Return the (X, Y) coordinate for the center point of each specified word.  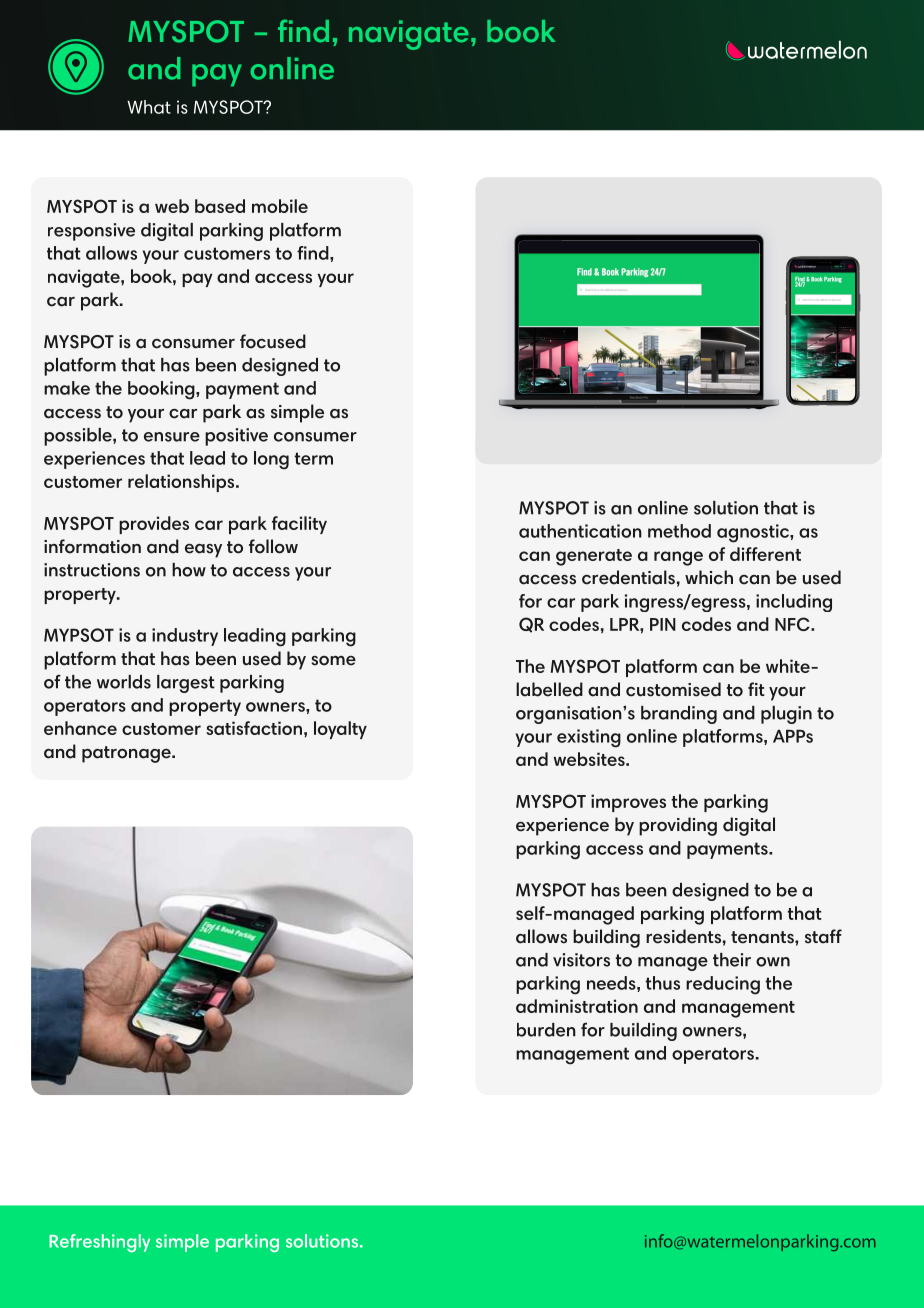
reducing (723, 985)
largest (186, 684)
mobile (280, 206)
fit (756, 689)
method (679, 531)
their (732, 960)
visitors (581, 960)
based (220, 206)
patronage (127, 754)
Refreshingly (99, 1243)
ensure (172, 437)
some (333, 661)
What (149, 107)
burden (546, 1030)
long (271, 460)
